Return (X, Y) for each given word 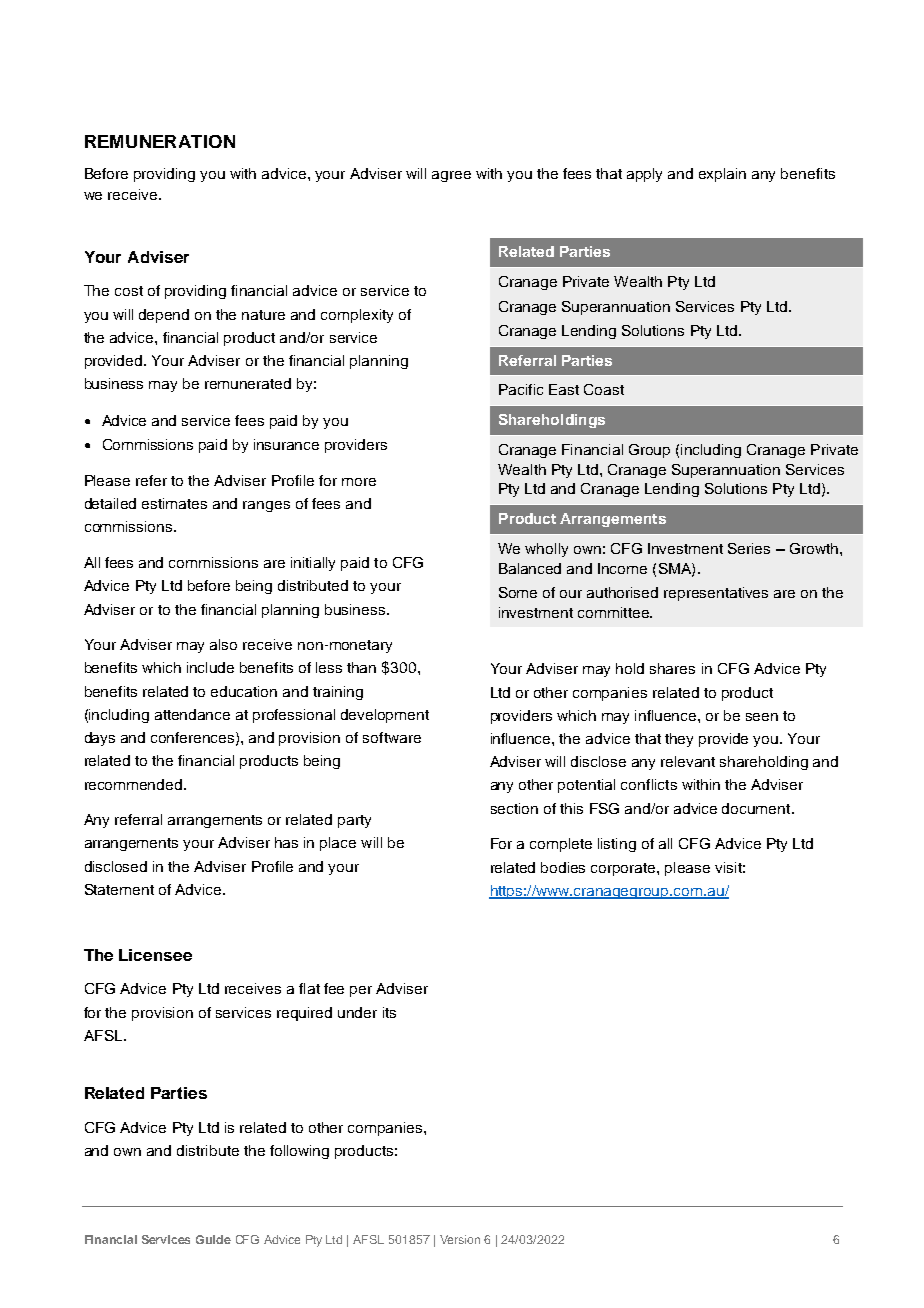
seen (762, 717)
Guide (213, 1239)
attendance (192, 714)
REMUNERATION (160, 141)
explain (722, 175)
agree (451, 176)
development (385, 716)
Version (460, 1239)
